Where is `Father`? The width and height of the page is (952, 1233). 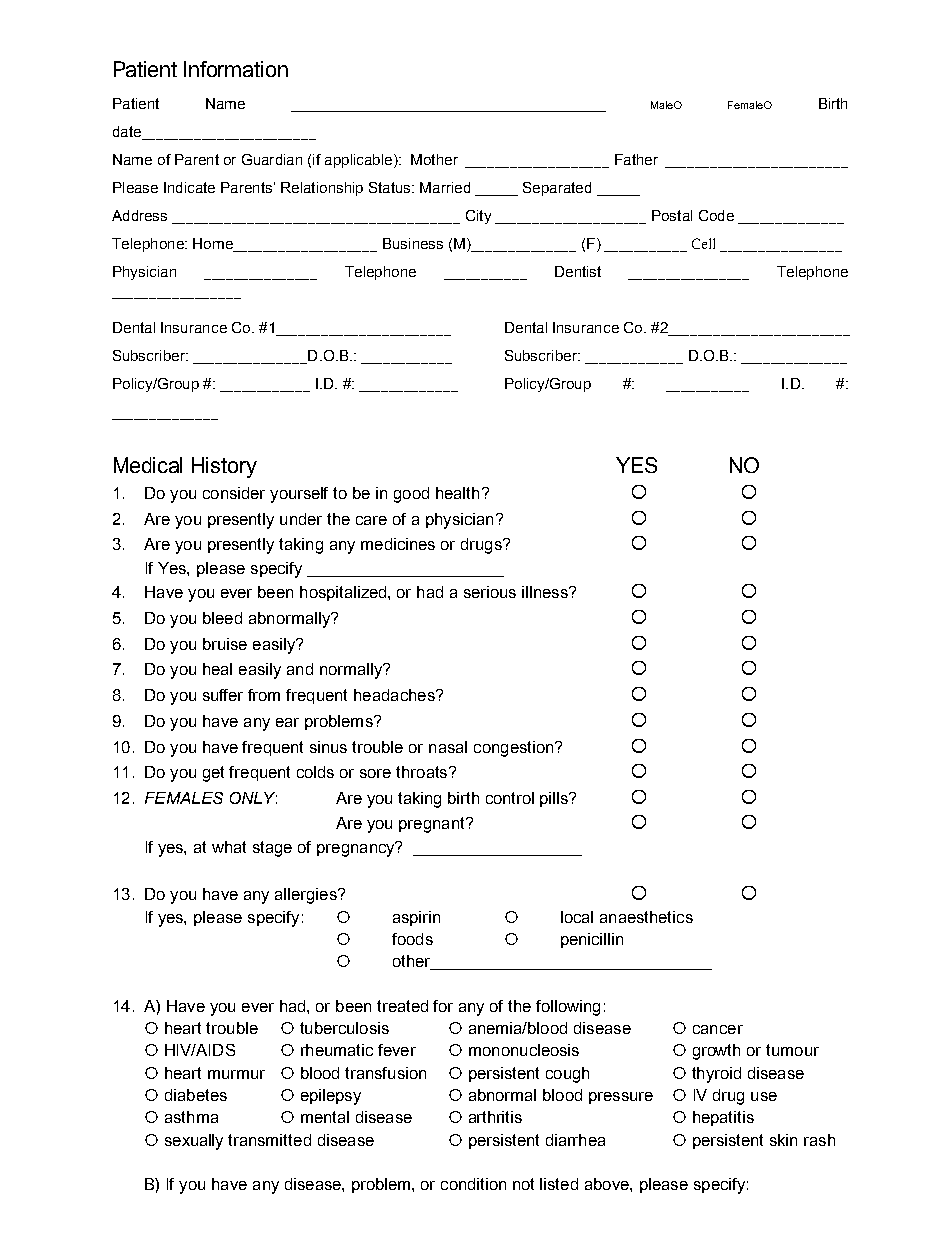 Father is located at coordinates (636, 159).
